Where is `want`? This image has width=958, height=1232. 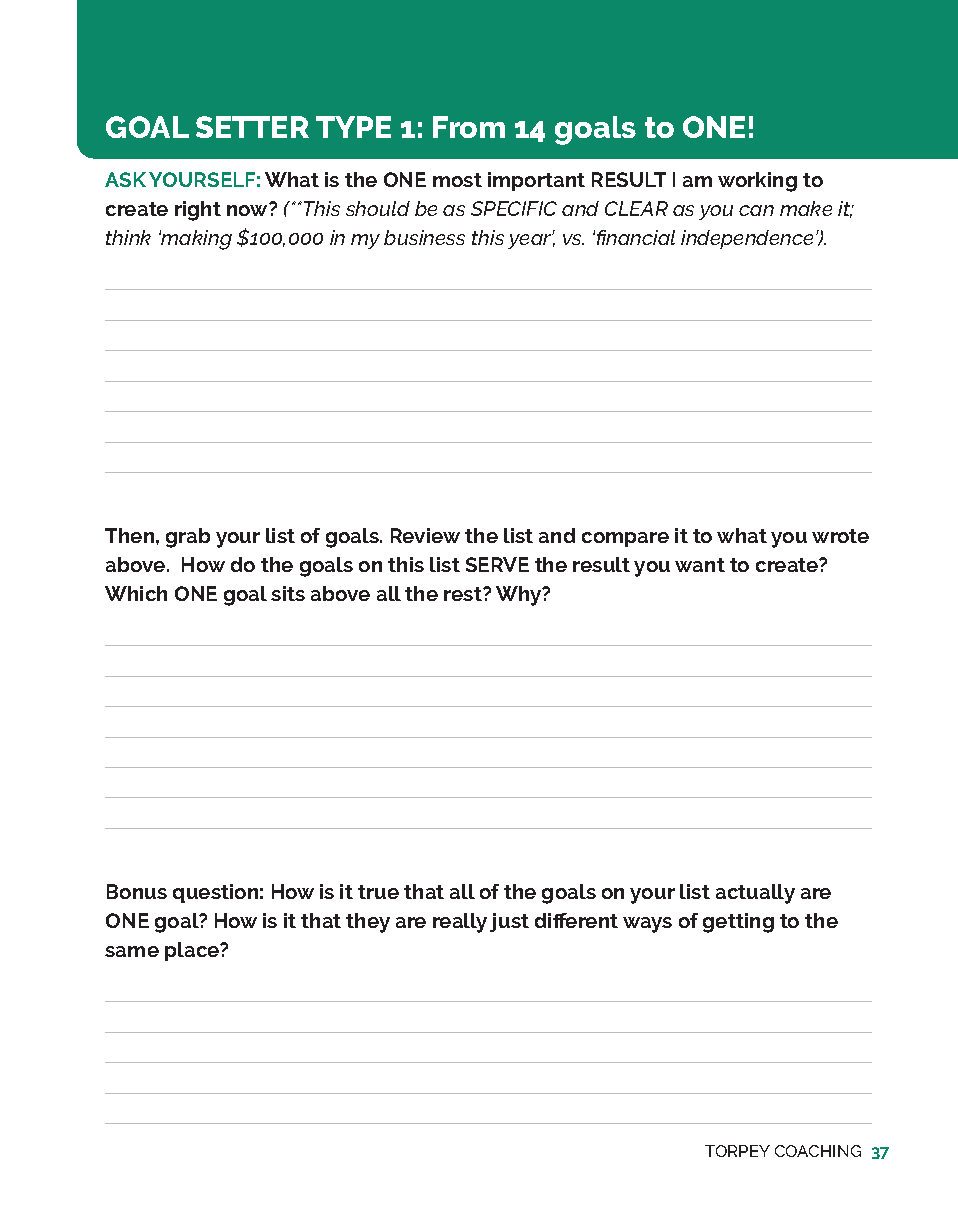 want is located at coordinates (700, 565).
